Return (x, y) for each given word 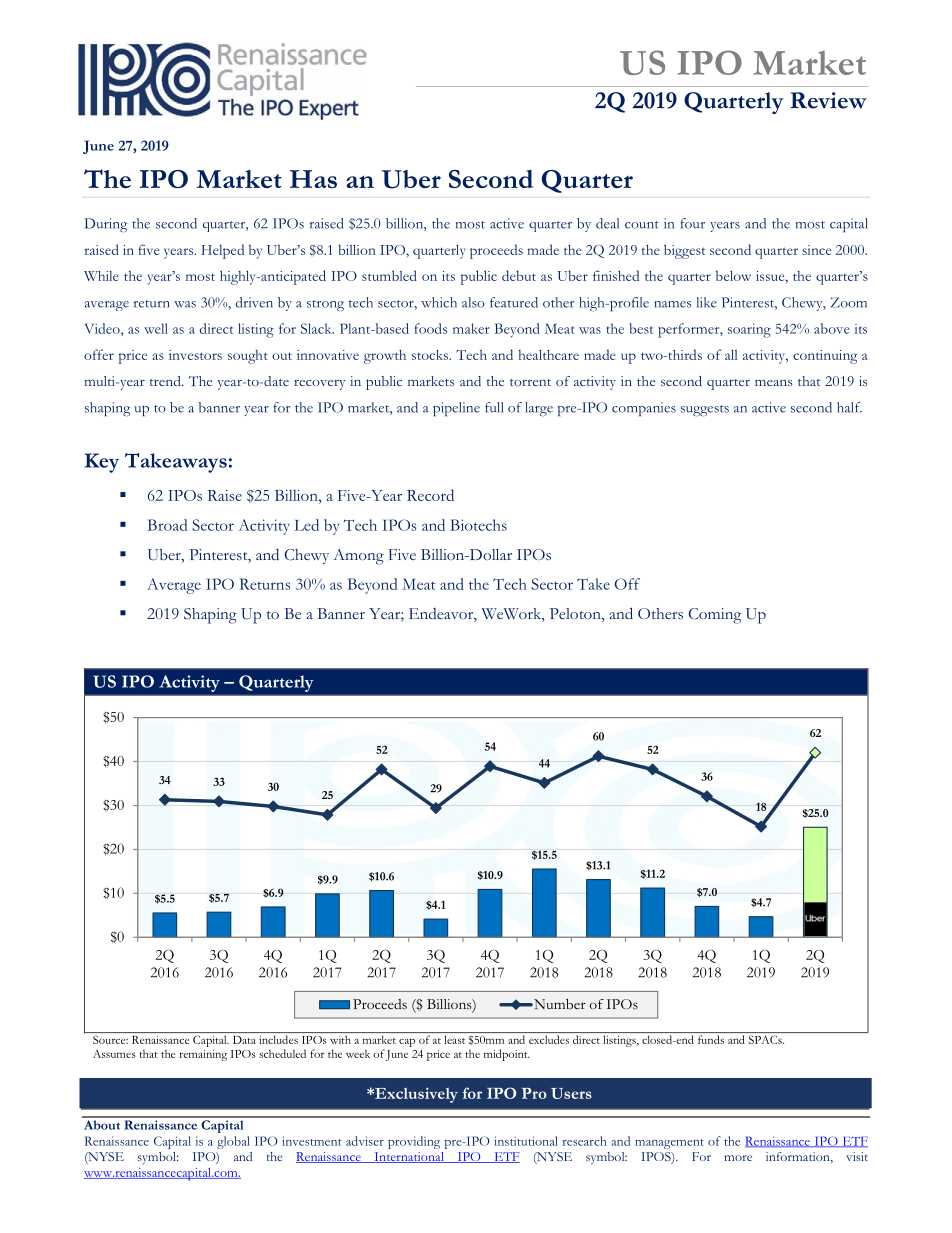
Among (358, 557)
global (233, 1142)
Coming (715, 616)
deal (607, 223)
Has (313, 179)
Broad (168, 525)
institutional (526, 1141)
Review (828, 100)
